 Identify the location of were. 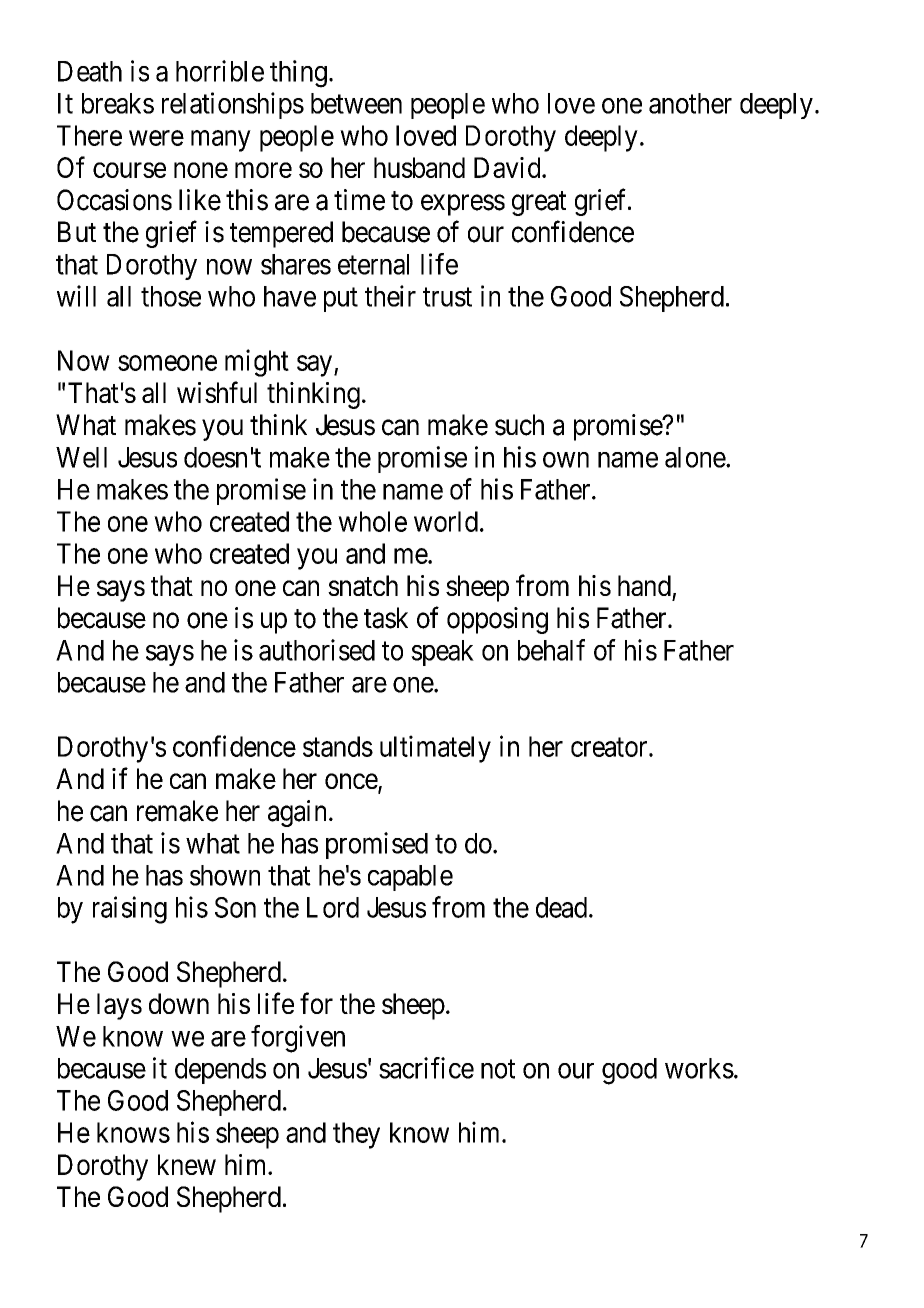
(156, 138).
